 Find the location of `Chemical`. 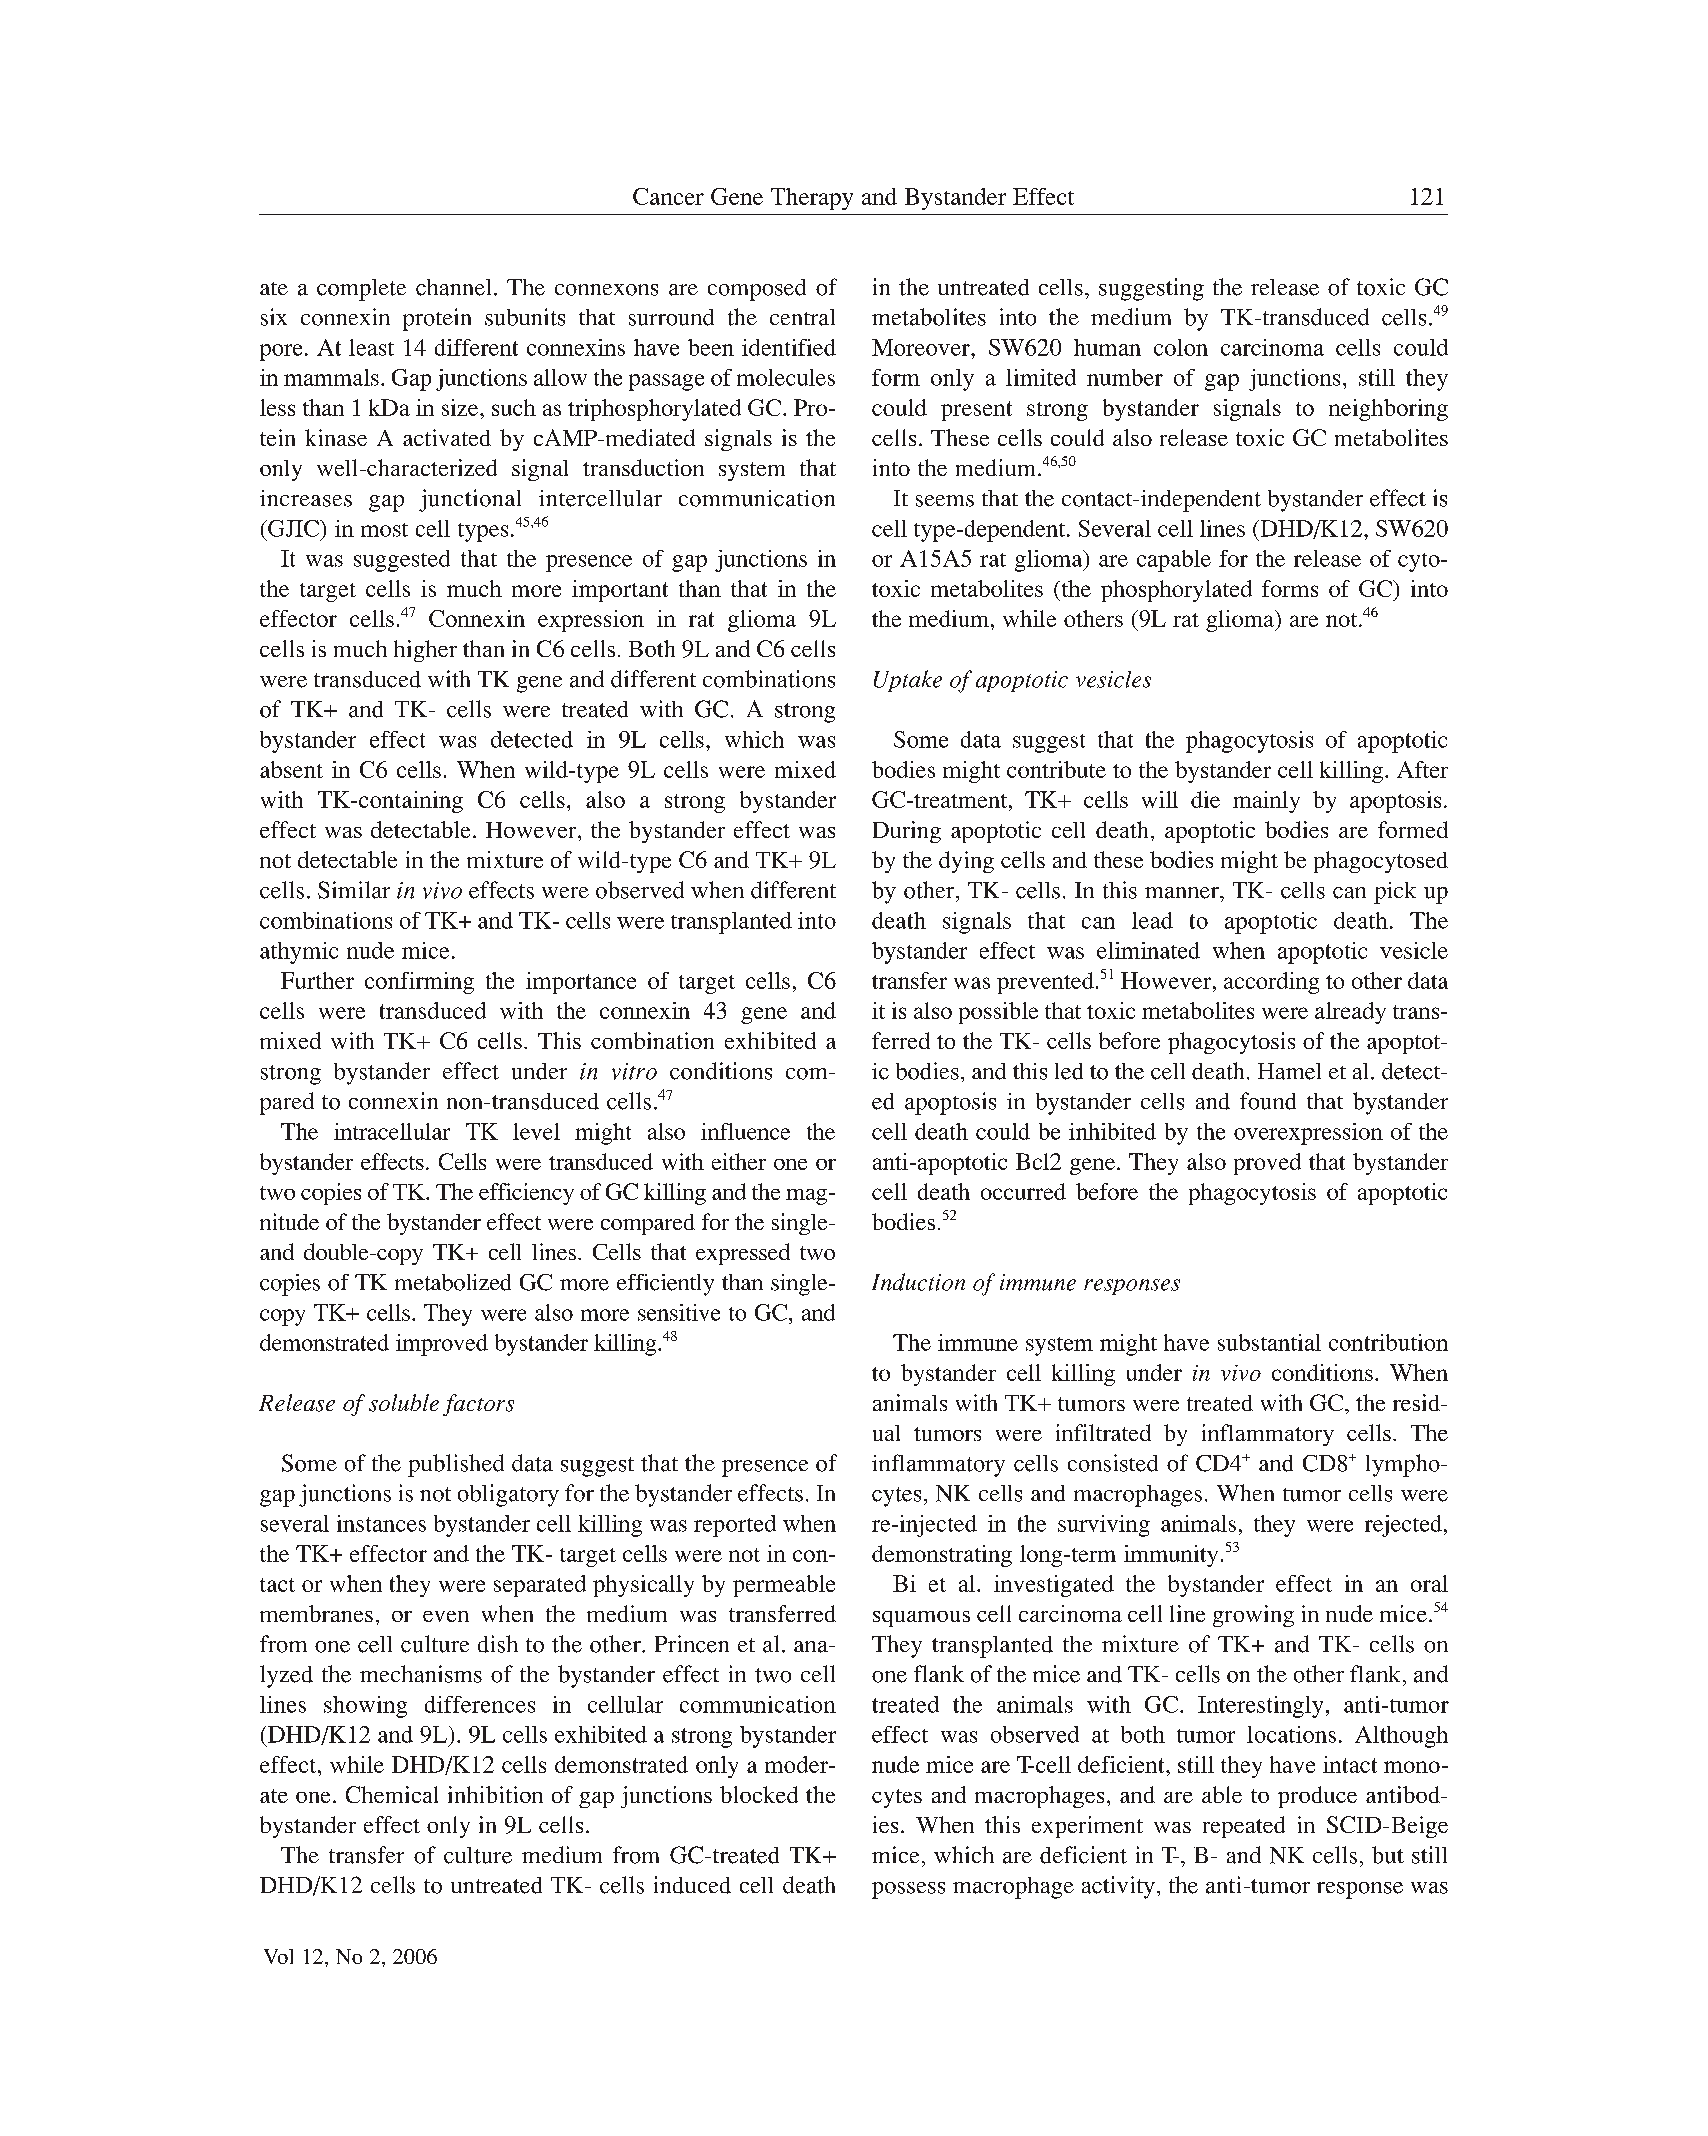

Chemical is located at coordinates (392, 1794).
